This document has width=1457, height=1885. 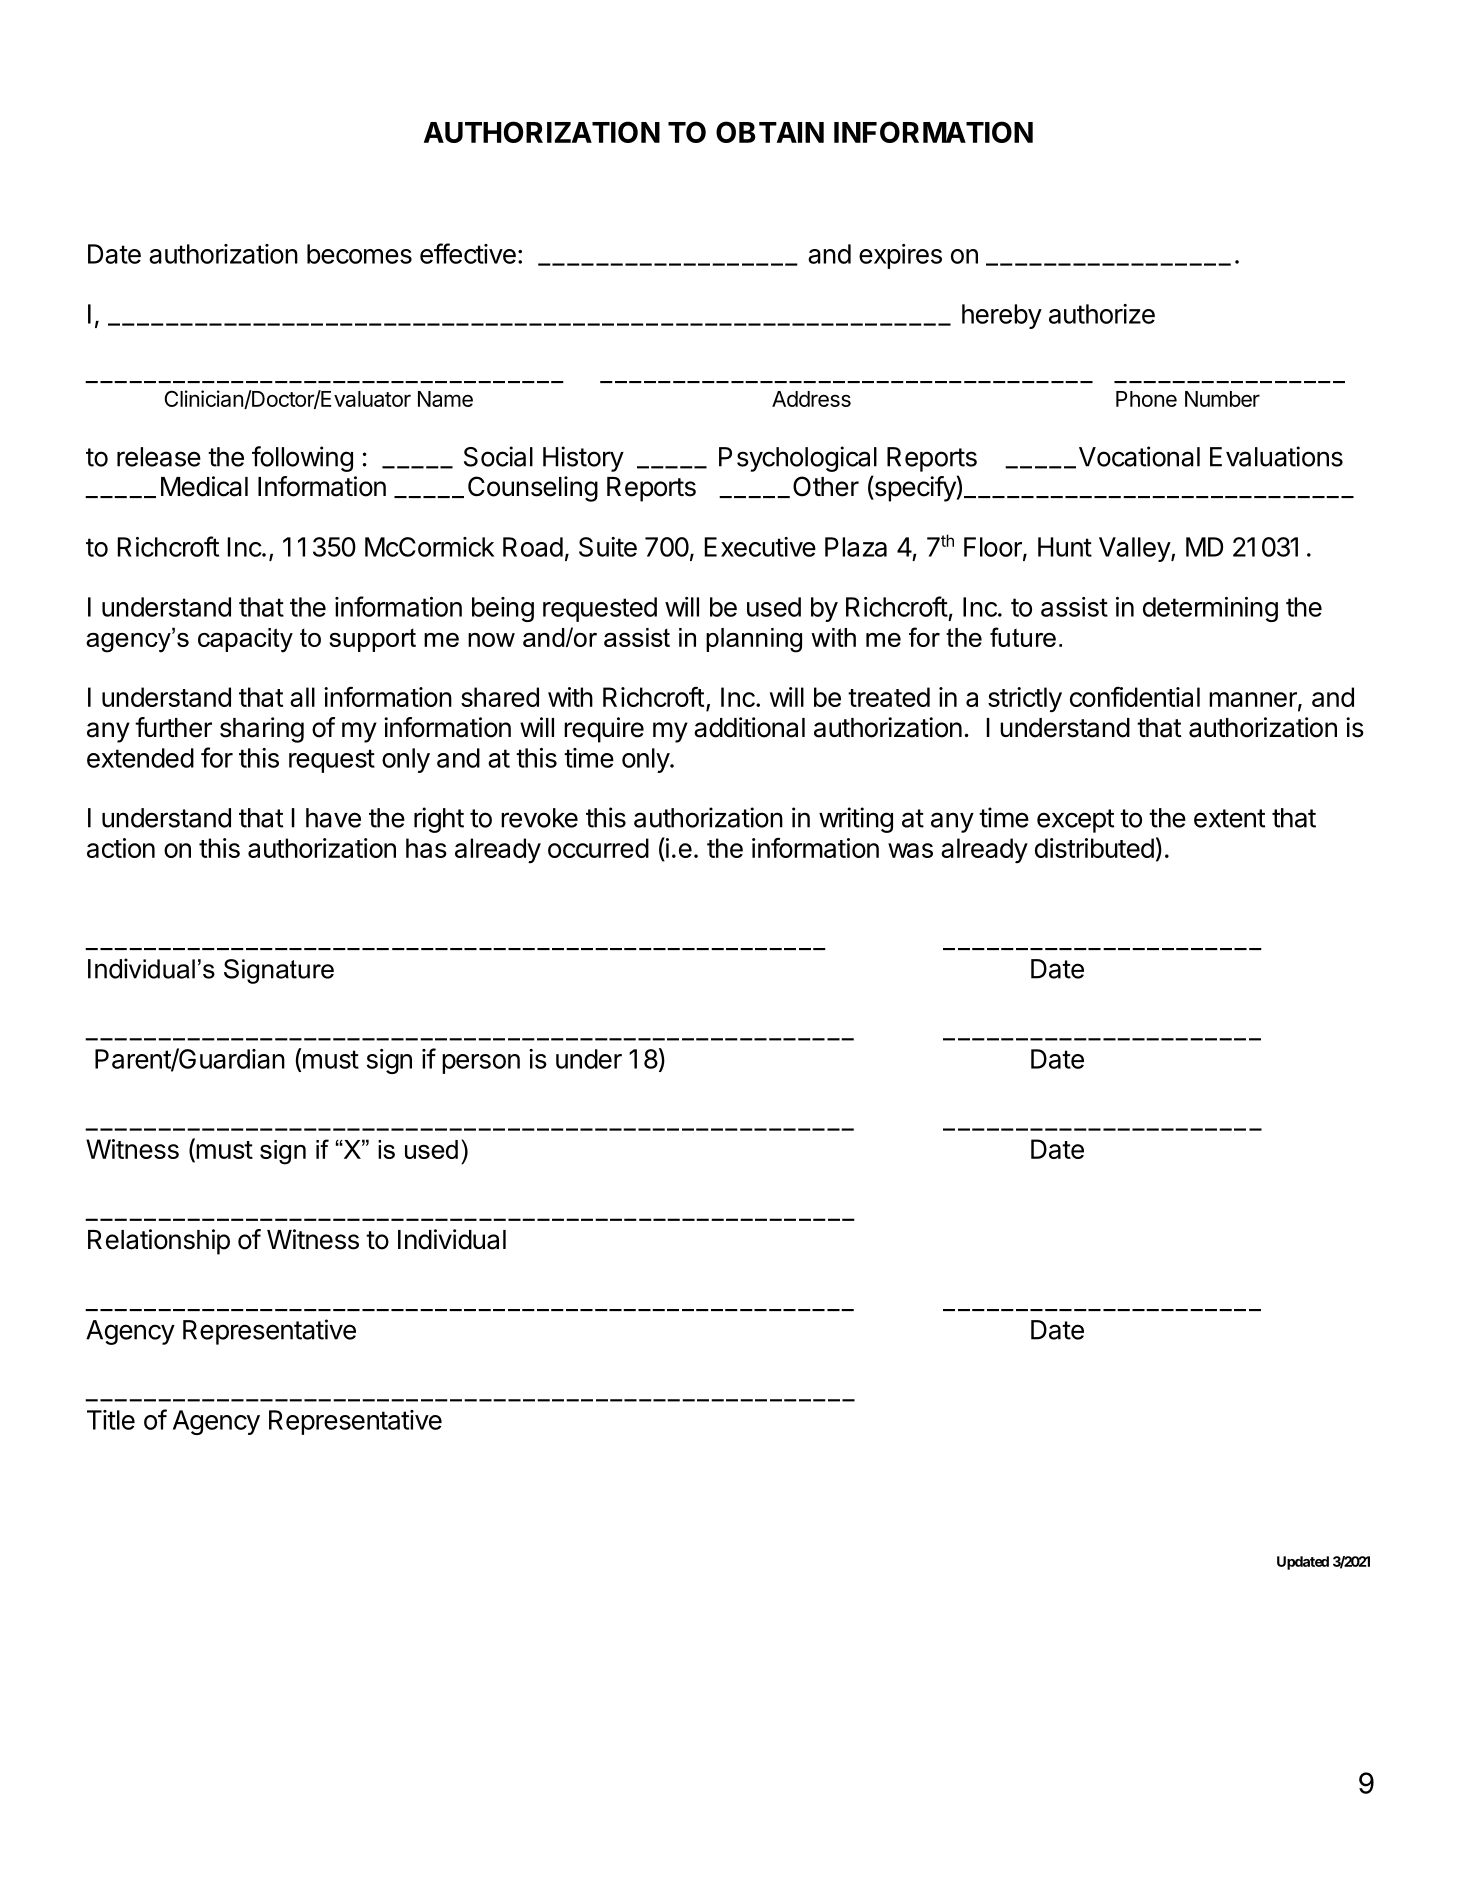 I want to click on planning, so click(x=754, y=640).
